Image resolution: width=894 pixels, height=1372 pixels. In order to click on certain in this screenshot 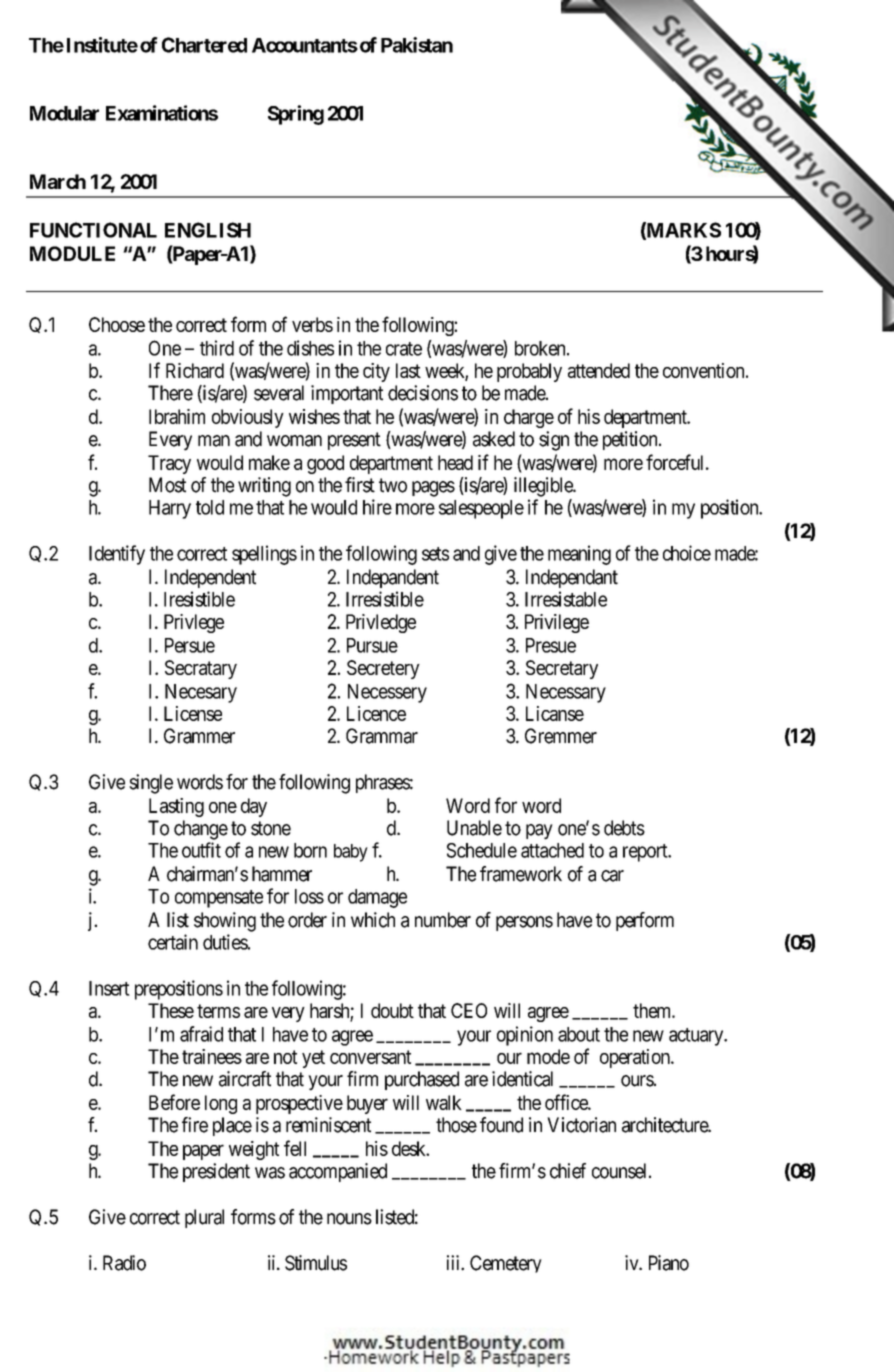, I will do `click(173, 942)`.
